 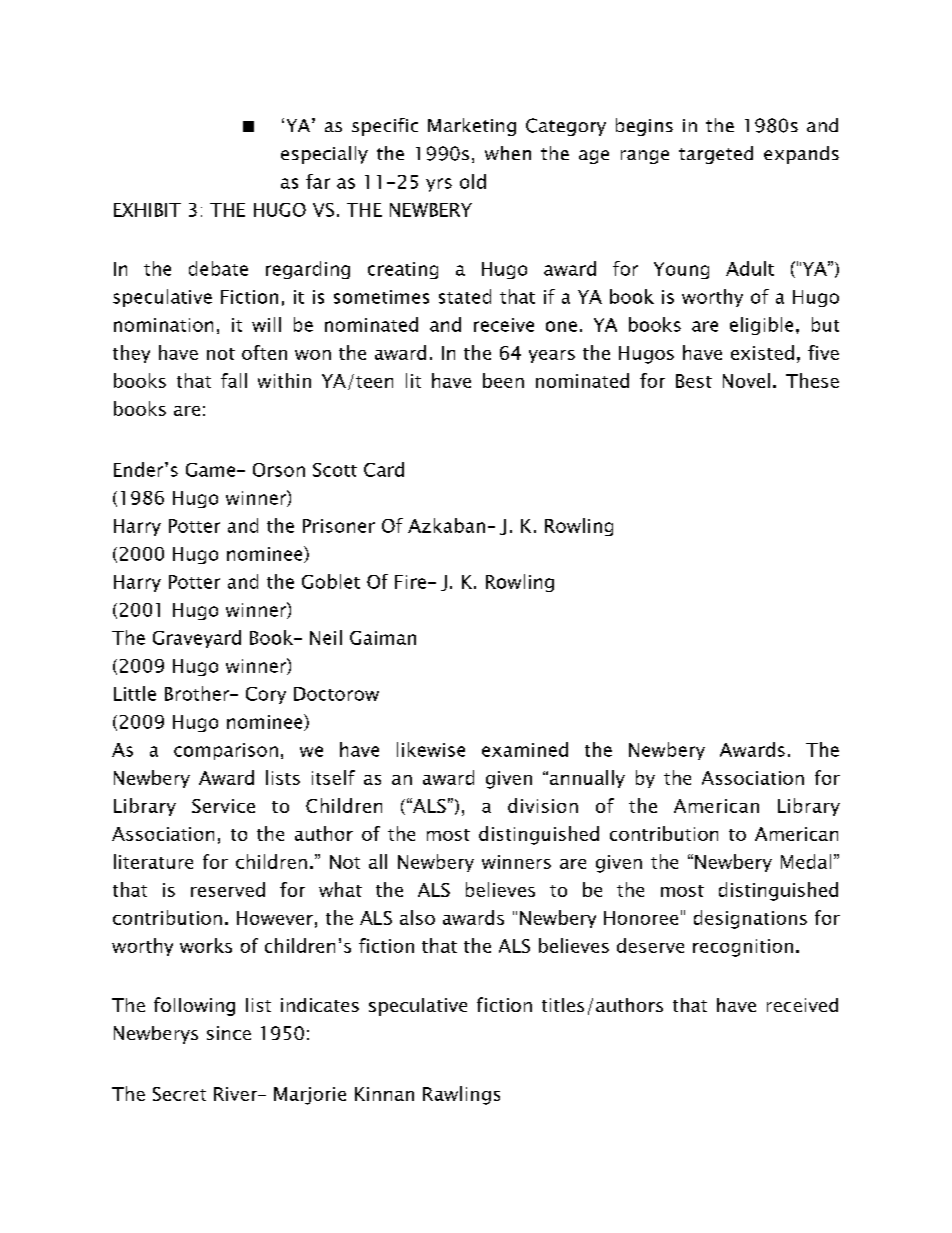 I want to click on Medal, so click(x=806, y=861).
